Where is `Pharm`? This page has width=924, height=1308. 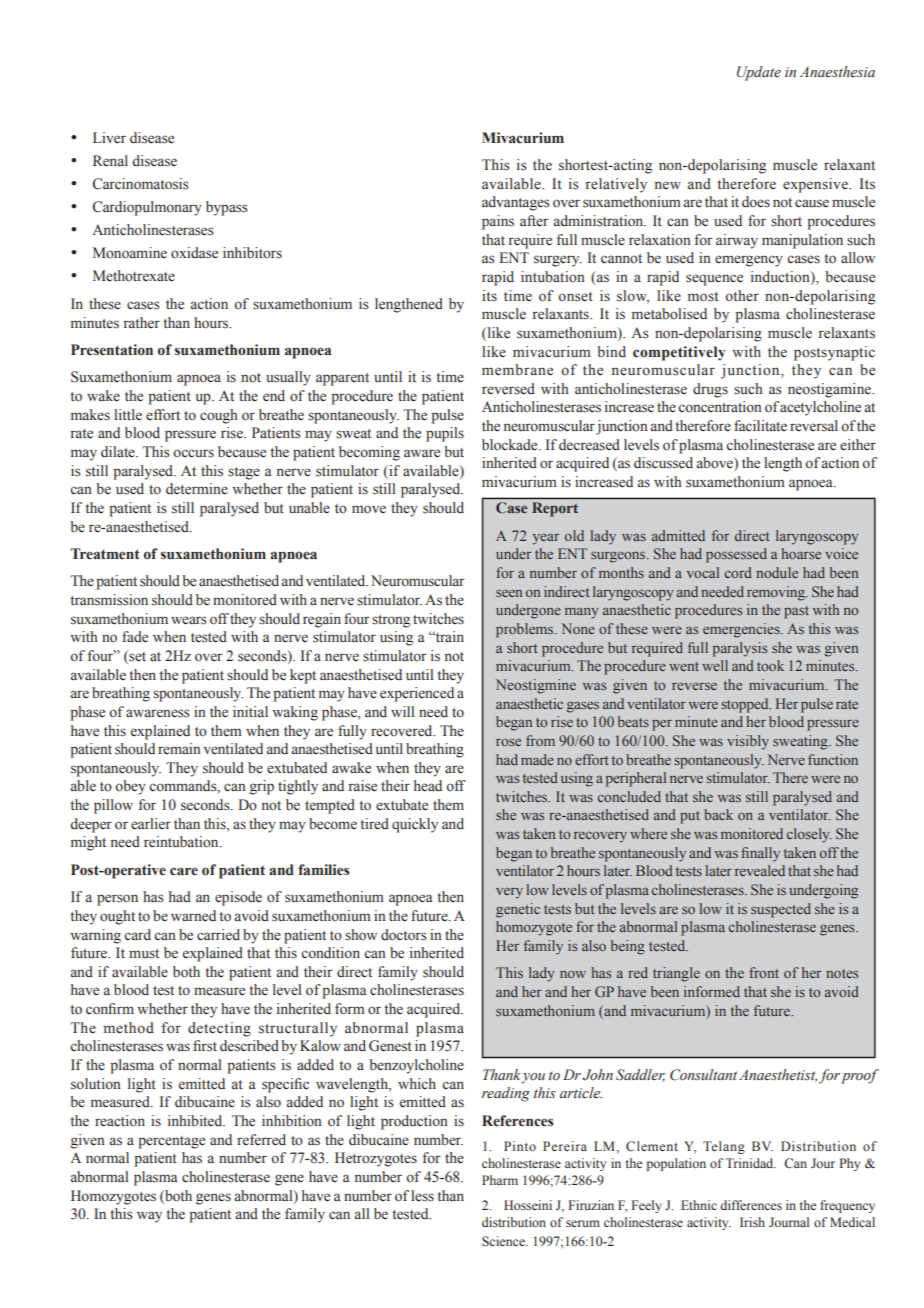 Pharm is located at coordinates (500, 1180).
